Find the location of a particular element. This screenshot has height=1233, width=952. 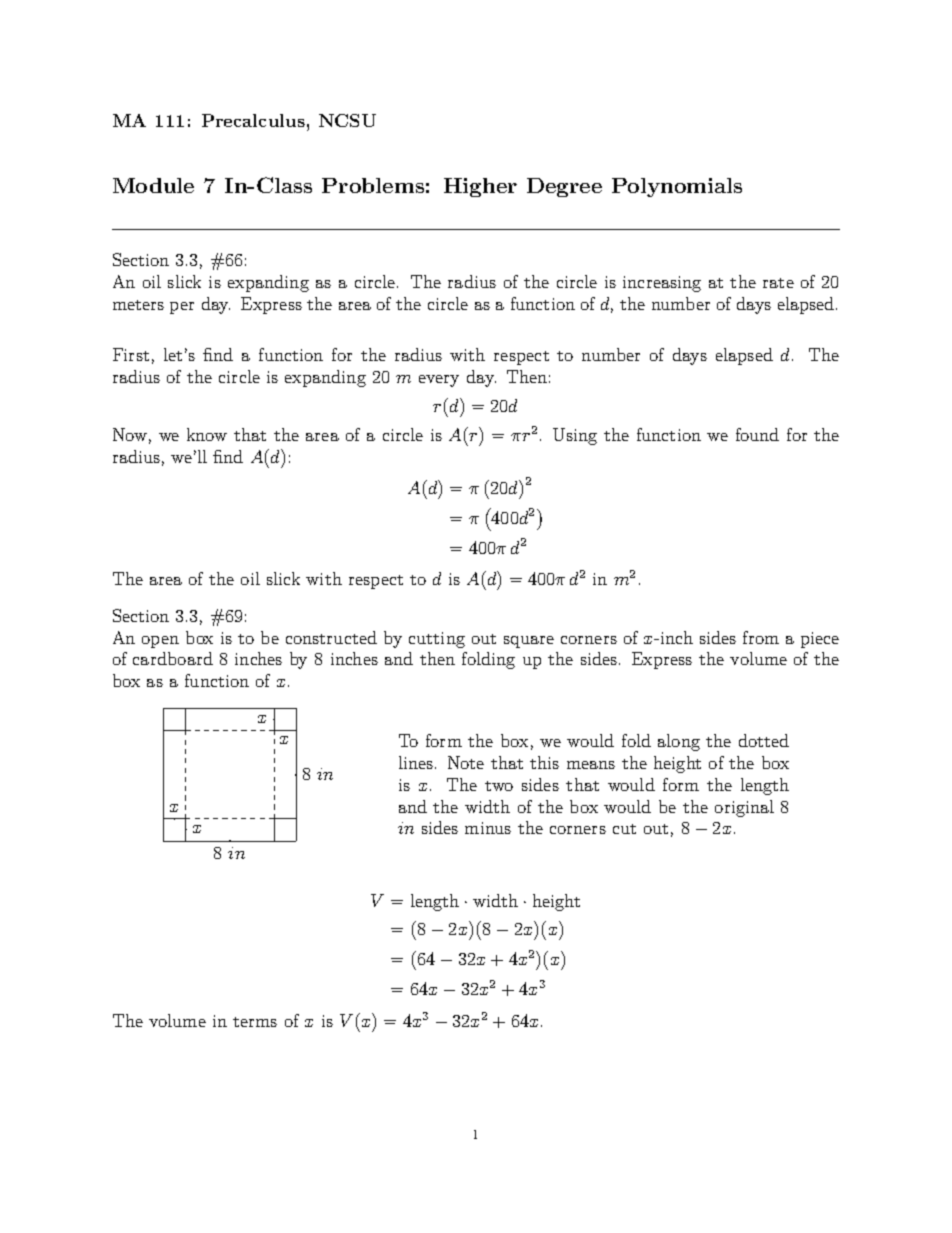

every is located at coordinates (439, 381).
